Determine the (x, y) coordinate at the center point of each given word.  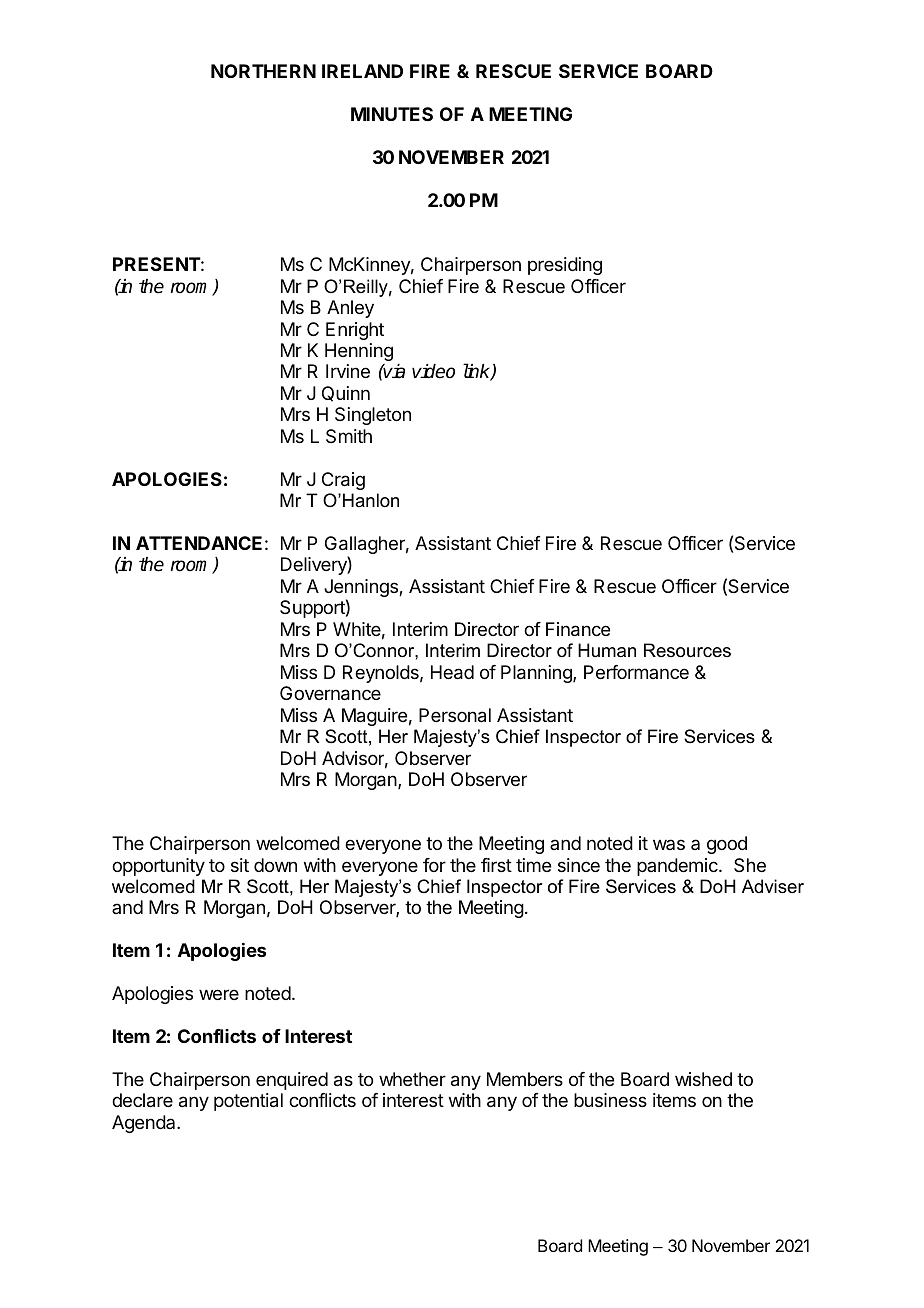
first (496, 865)
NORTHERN (263, 71)
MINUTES (392, 114)
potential (248, 1102)
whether (412, 1079)
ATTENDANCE (199, 543)
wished (703, 1079)
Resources (687, 650)
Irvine (348, 371)
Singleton (373, 416)
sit (240, 865)
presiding (565, 266)
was (669, 844)
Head (452, 672)
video (433, 371)
